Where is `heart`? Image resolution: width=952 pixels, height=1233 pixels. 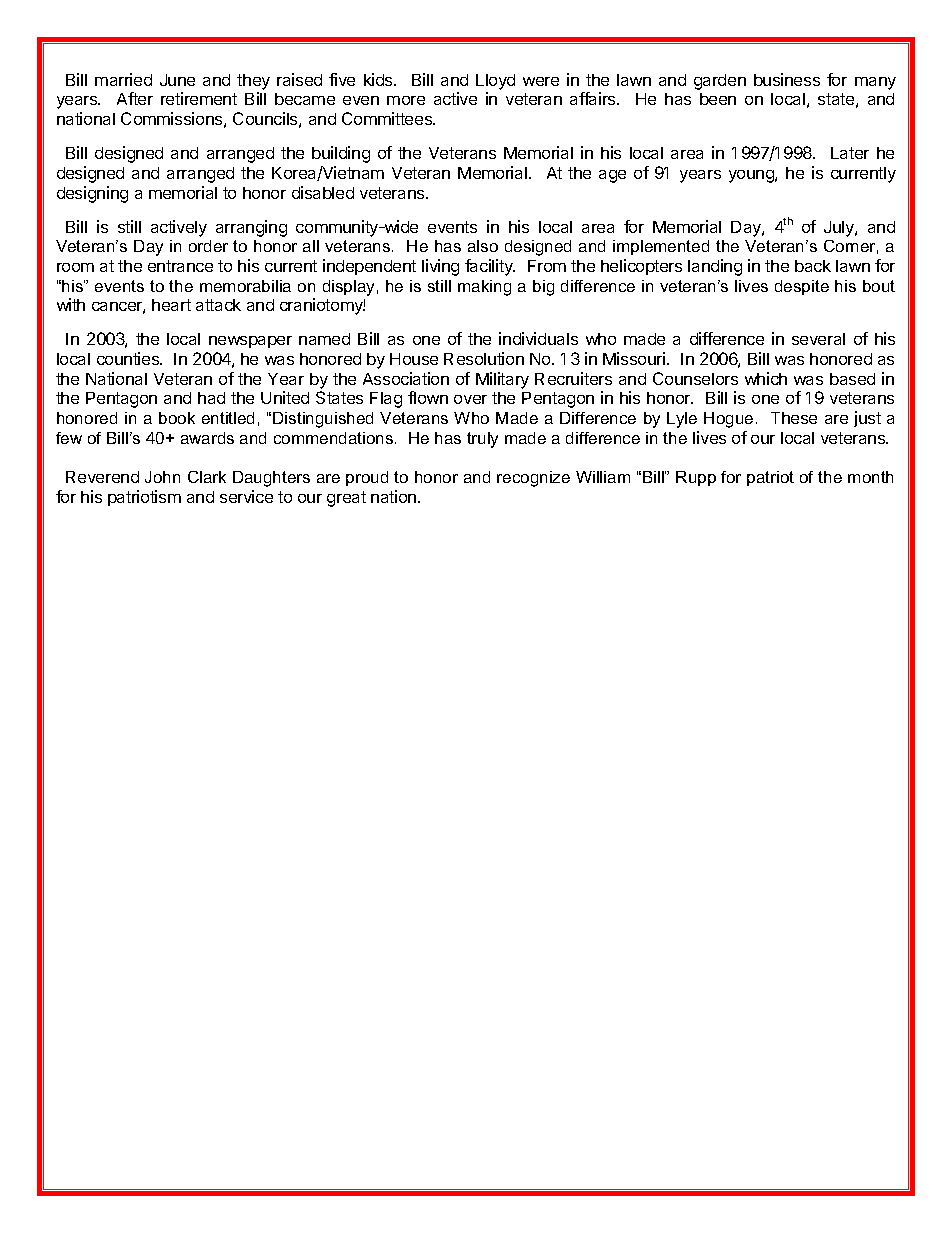
heart is located at coordinates (171, 305).
